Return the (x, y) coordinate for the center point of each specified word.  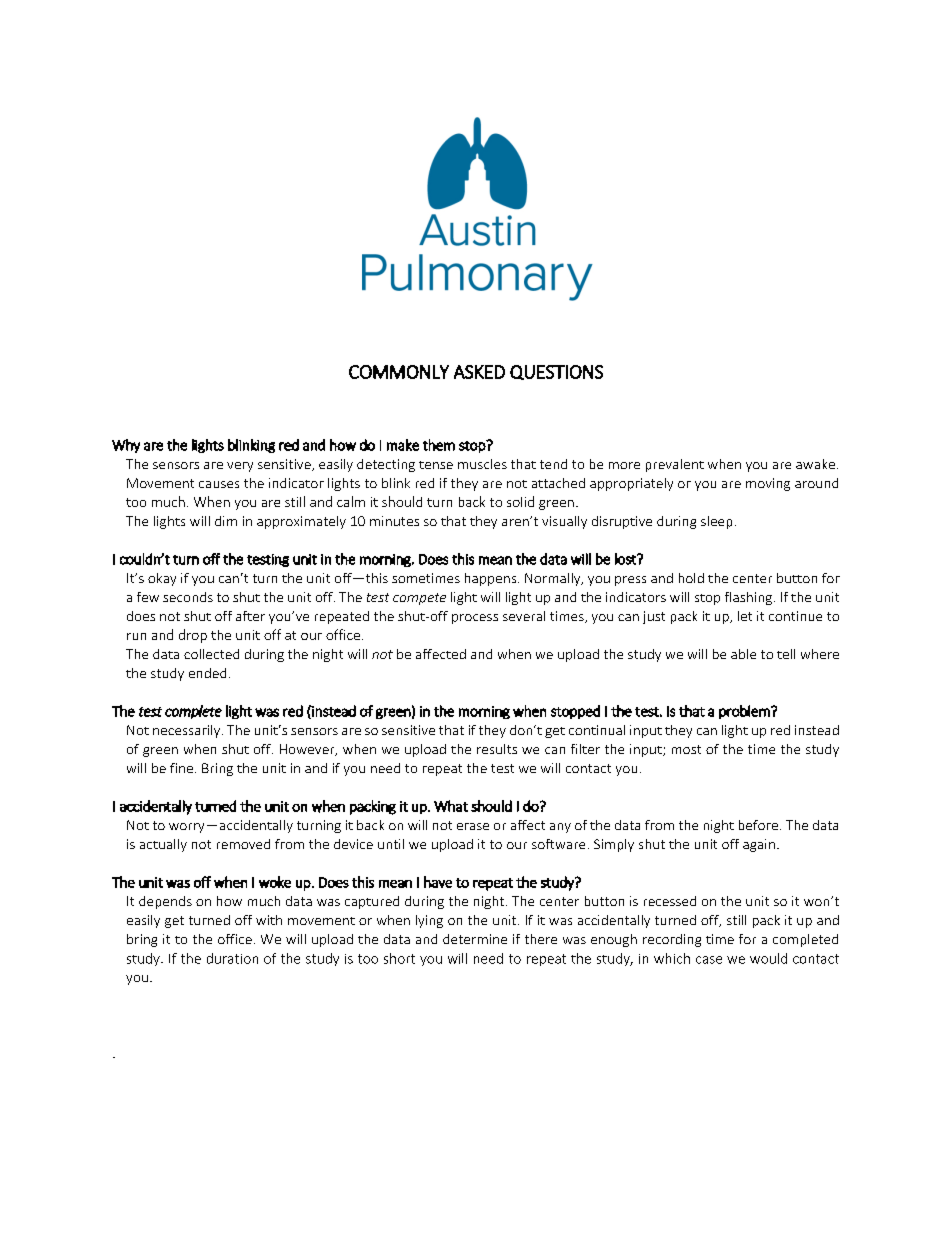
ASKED (479, 372)
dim (226, 521)
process (475, 619)
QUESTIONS (556, 372)
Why (126, 446)
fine (181, 768)
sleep (716, 522)
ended (207, 673)
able (743, 654)
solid (520, 501)
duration (232, 958)
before (758, 825)
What (451, 806)
